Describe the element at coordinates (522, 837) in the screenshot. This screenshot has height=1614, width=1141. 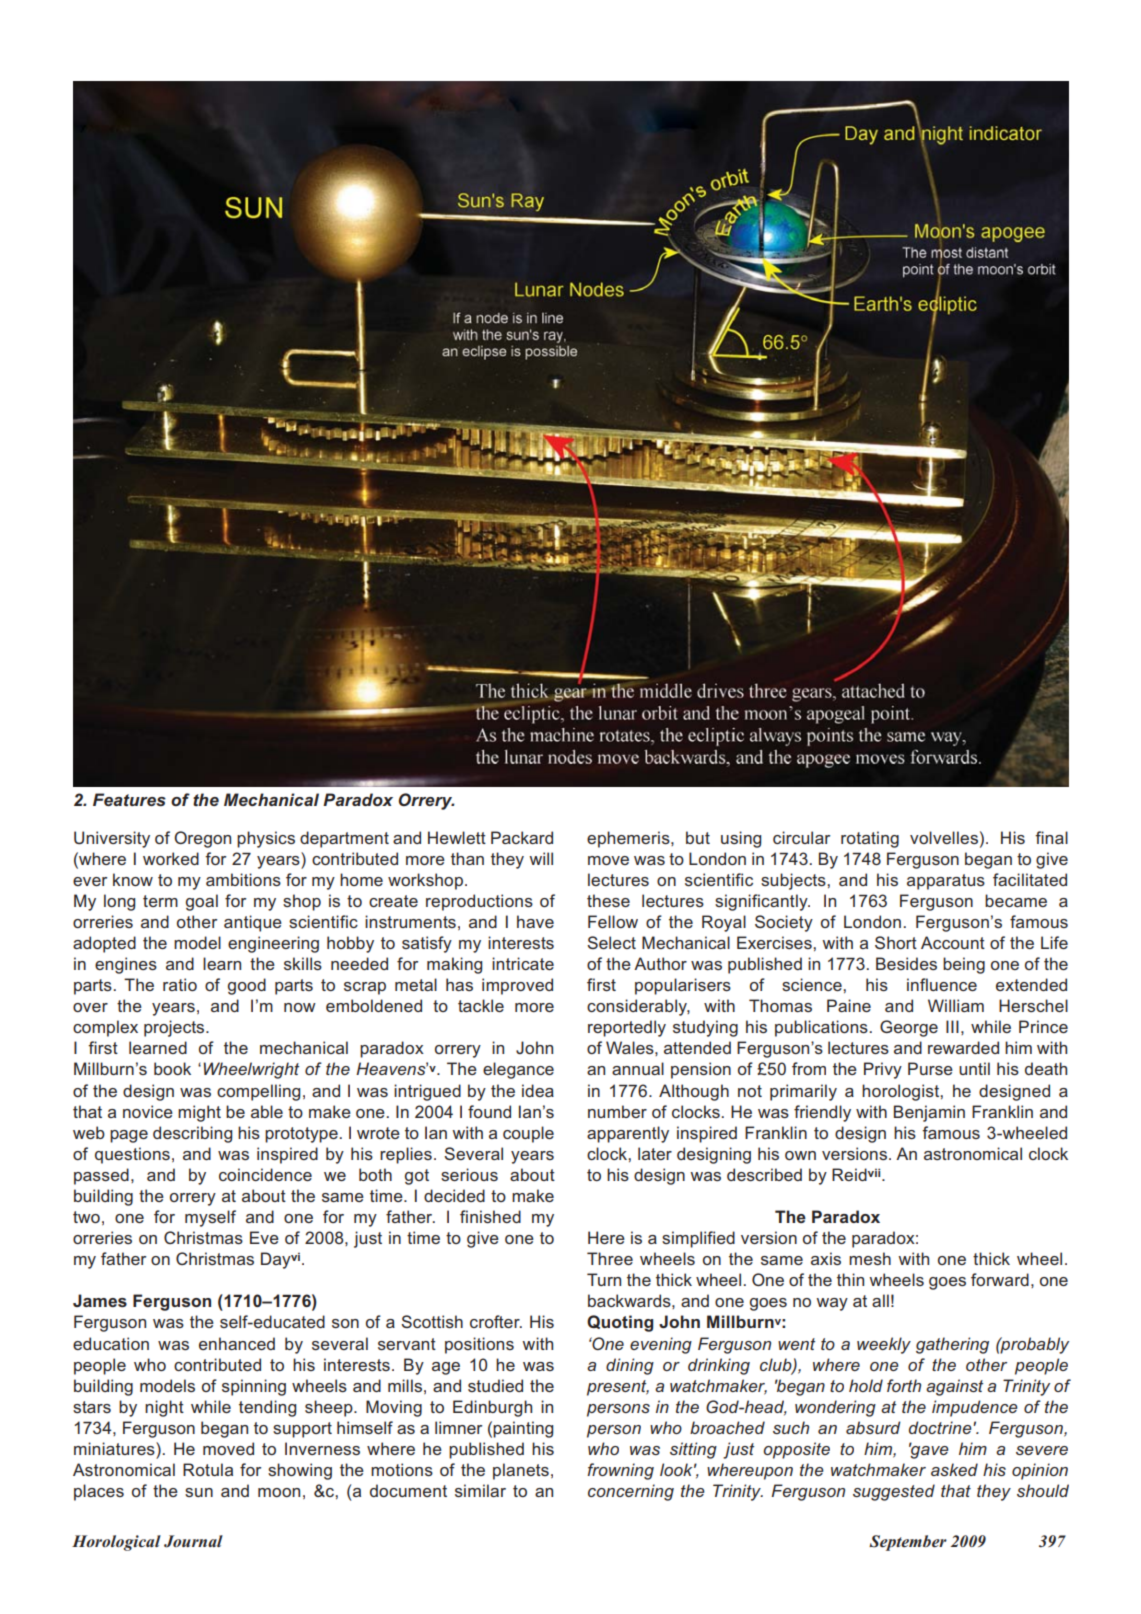
I see `Packard` at that location.
